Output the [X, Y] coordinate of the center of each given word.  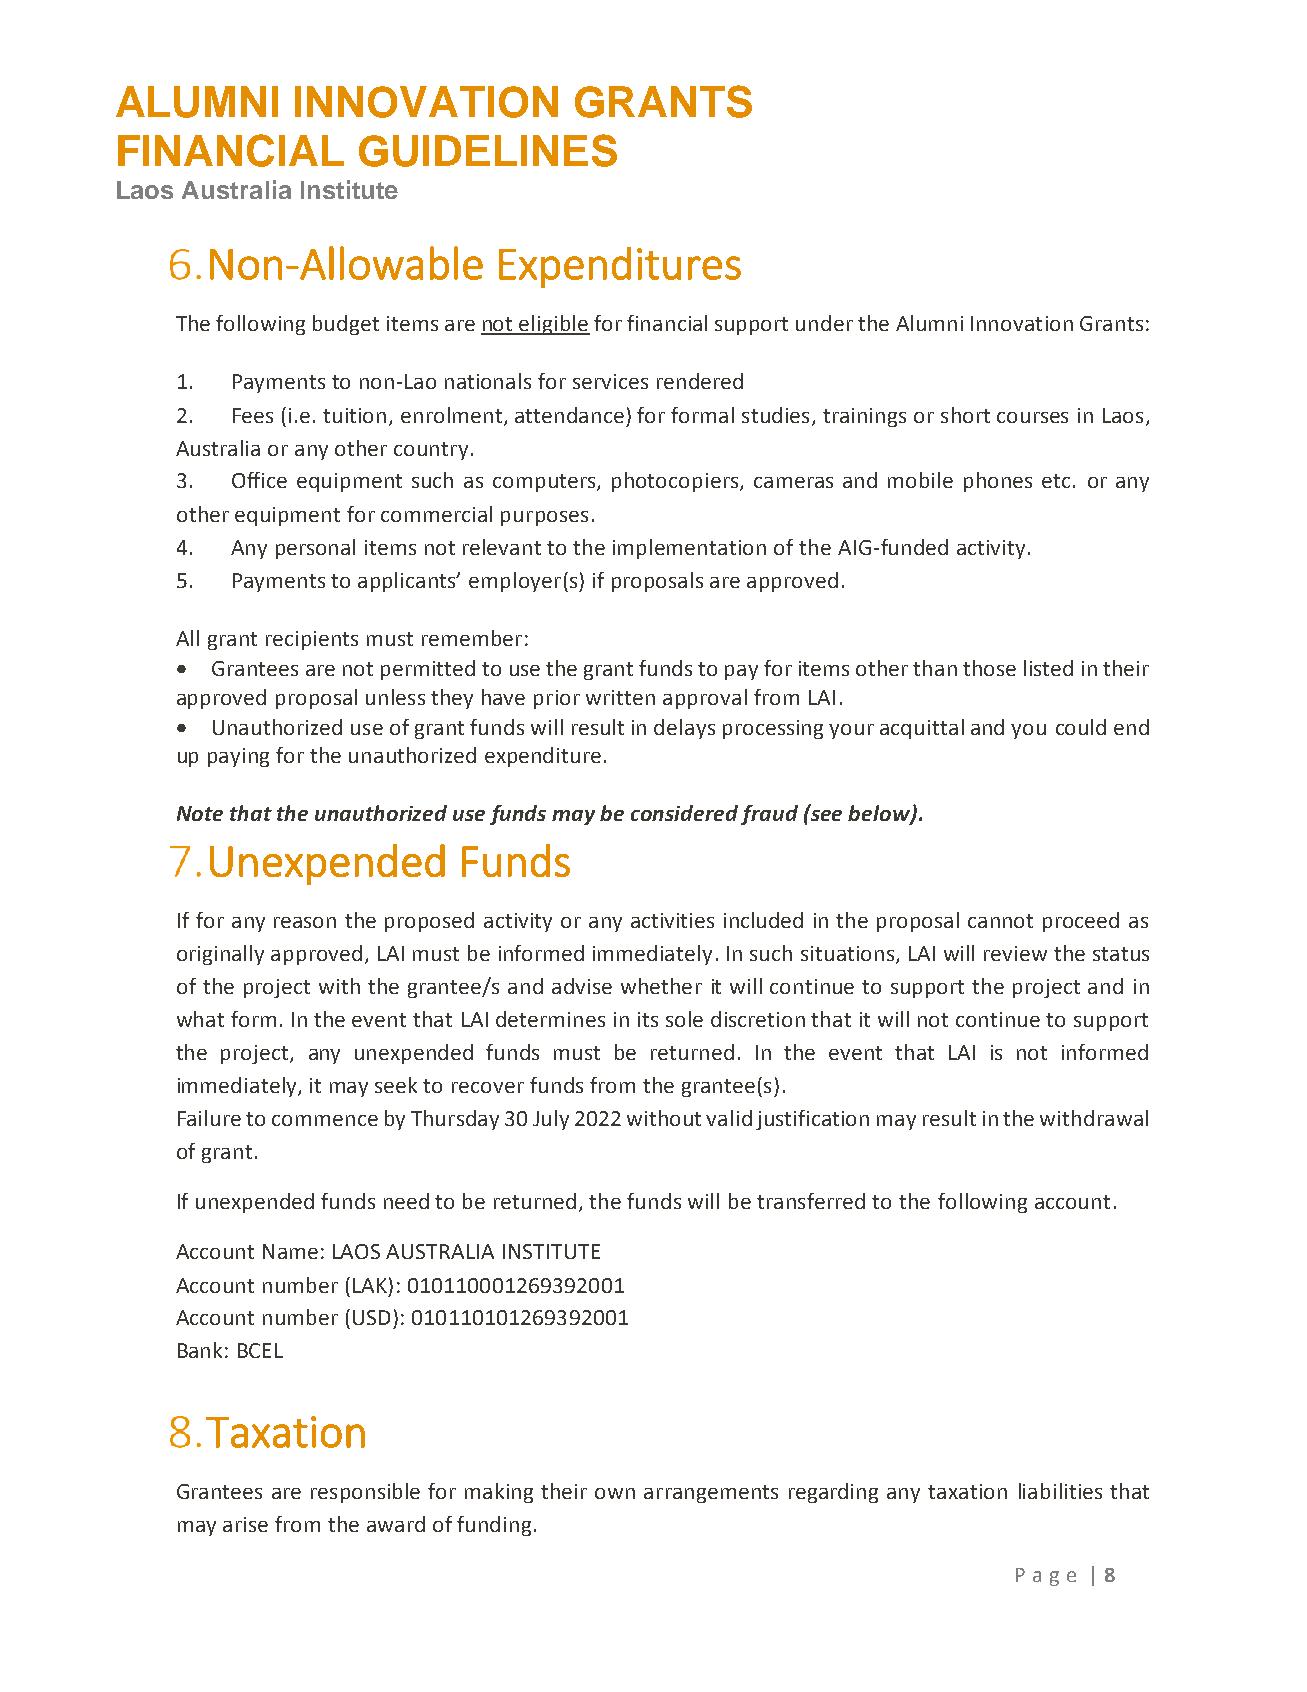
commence [325, 1120]
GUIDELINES [488, 150]
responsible [365, 1493]
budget [346, 325]
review [1015, 953]
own [615, 1493]
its [648, 1019]
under [824, 323]
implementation [689, 549]
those [989, 668]
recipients [312, 640]
